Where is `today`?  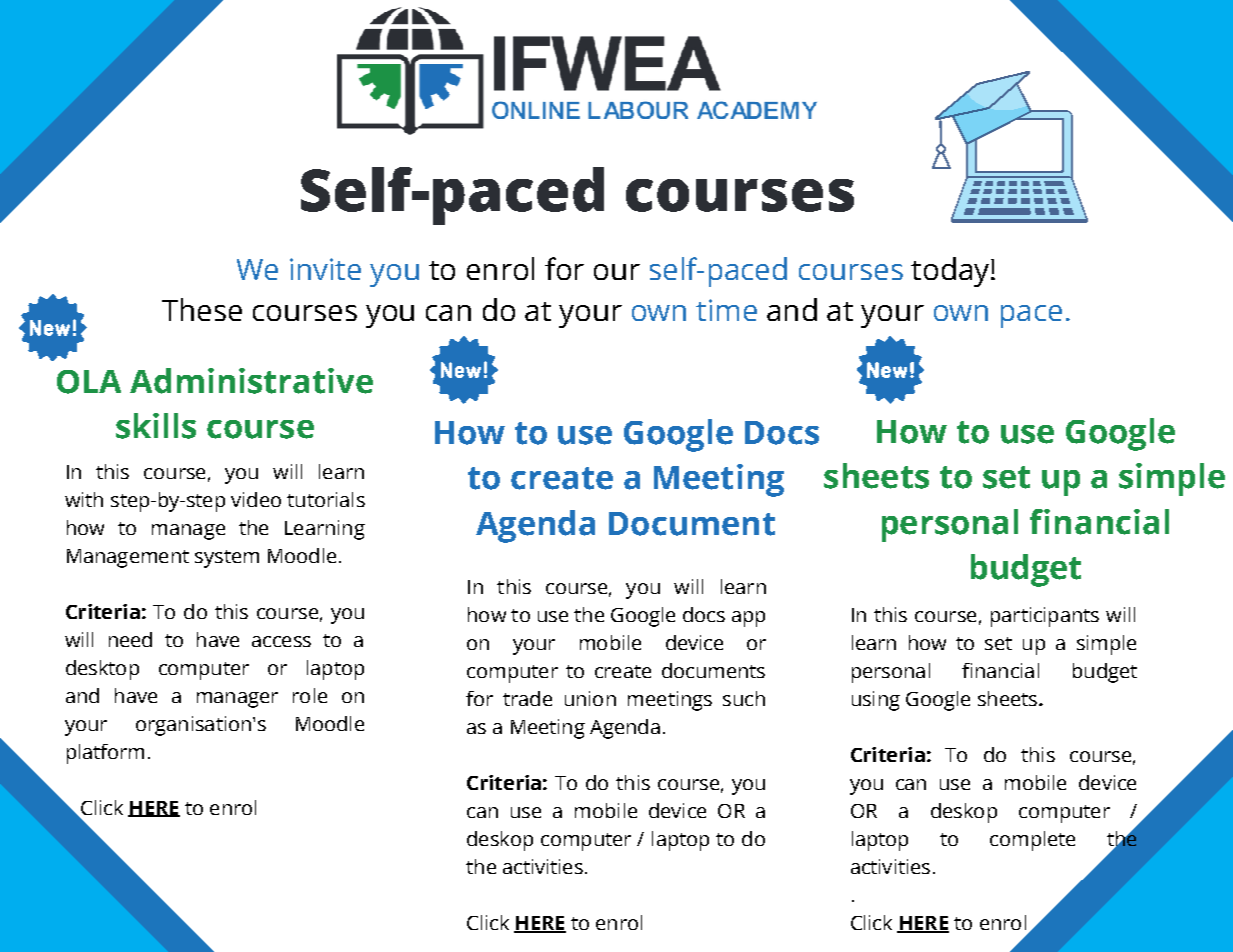
today is located at coordinates (951, 272).
